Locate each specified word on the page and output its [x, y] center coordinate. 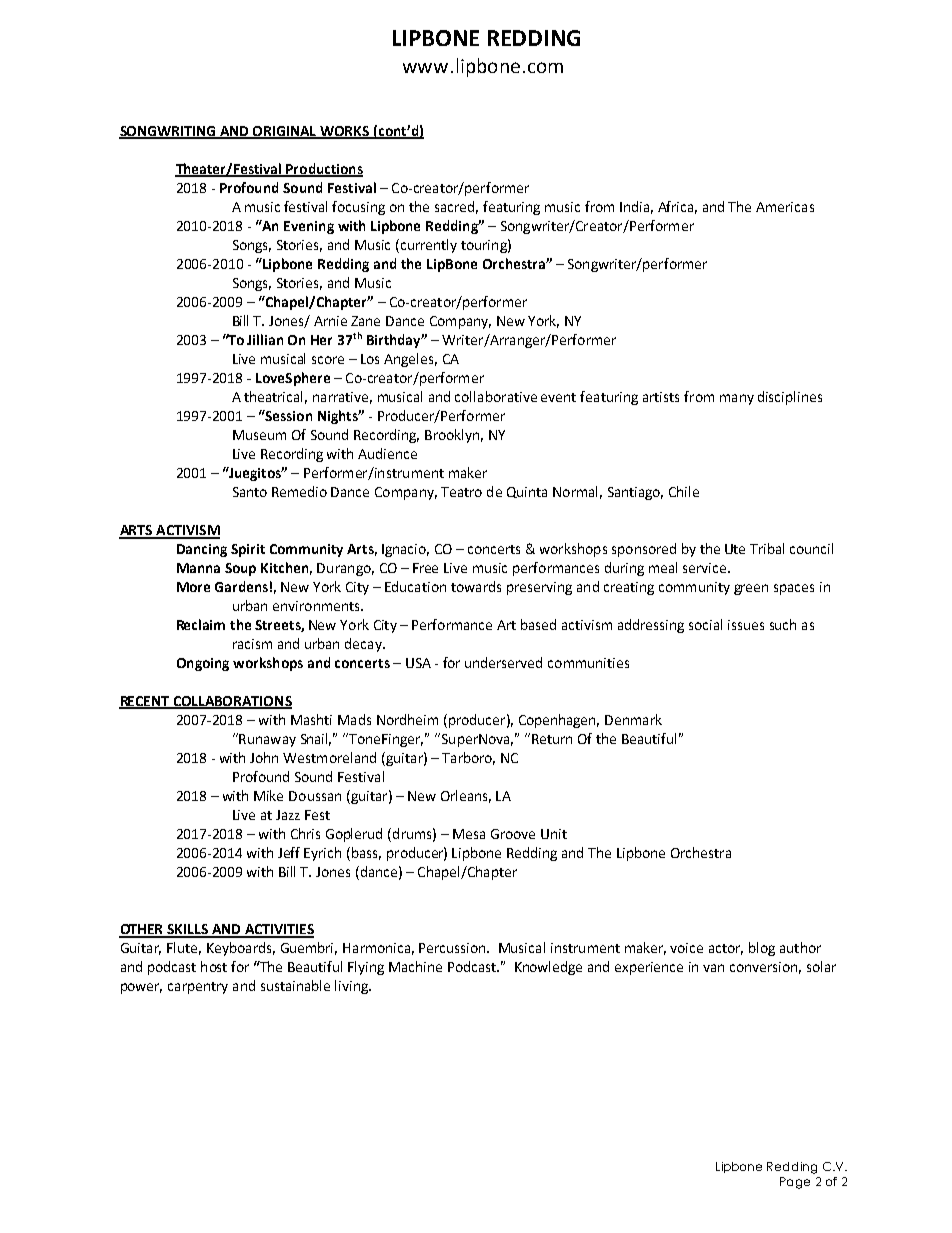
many [737, 399]
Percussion [453, 948]
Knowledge [548, 968]
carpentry [198, 988]
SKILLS [188, 930]
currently [427, 246]
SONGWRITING [168, 132]
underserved [503, 662]
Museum [259, 435]
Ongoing [203, 664]
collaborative [496, 396]
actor [726, 949]
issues [746, 625]
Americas [785, 207]
